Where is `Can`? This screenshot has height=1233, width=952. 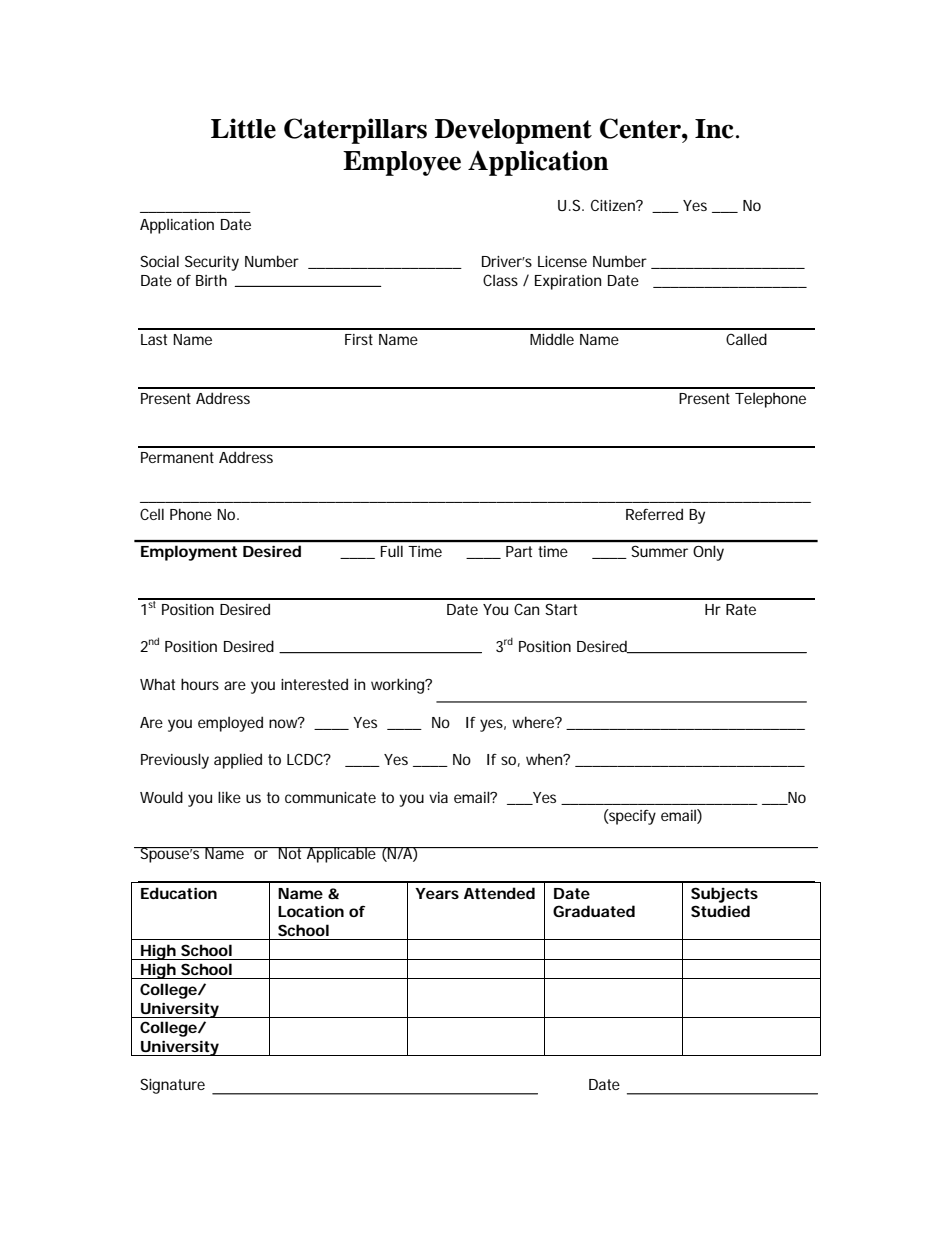 Can is located at coordinates (526, 609).
